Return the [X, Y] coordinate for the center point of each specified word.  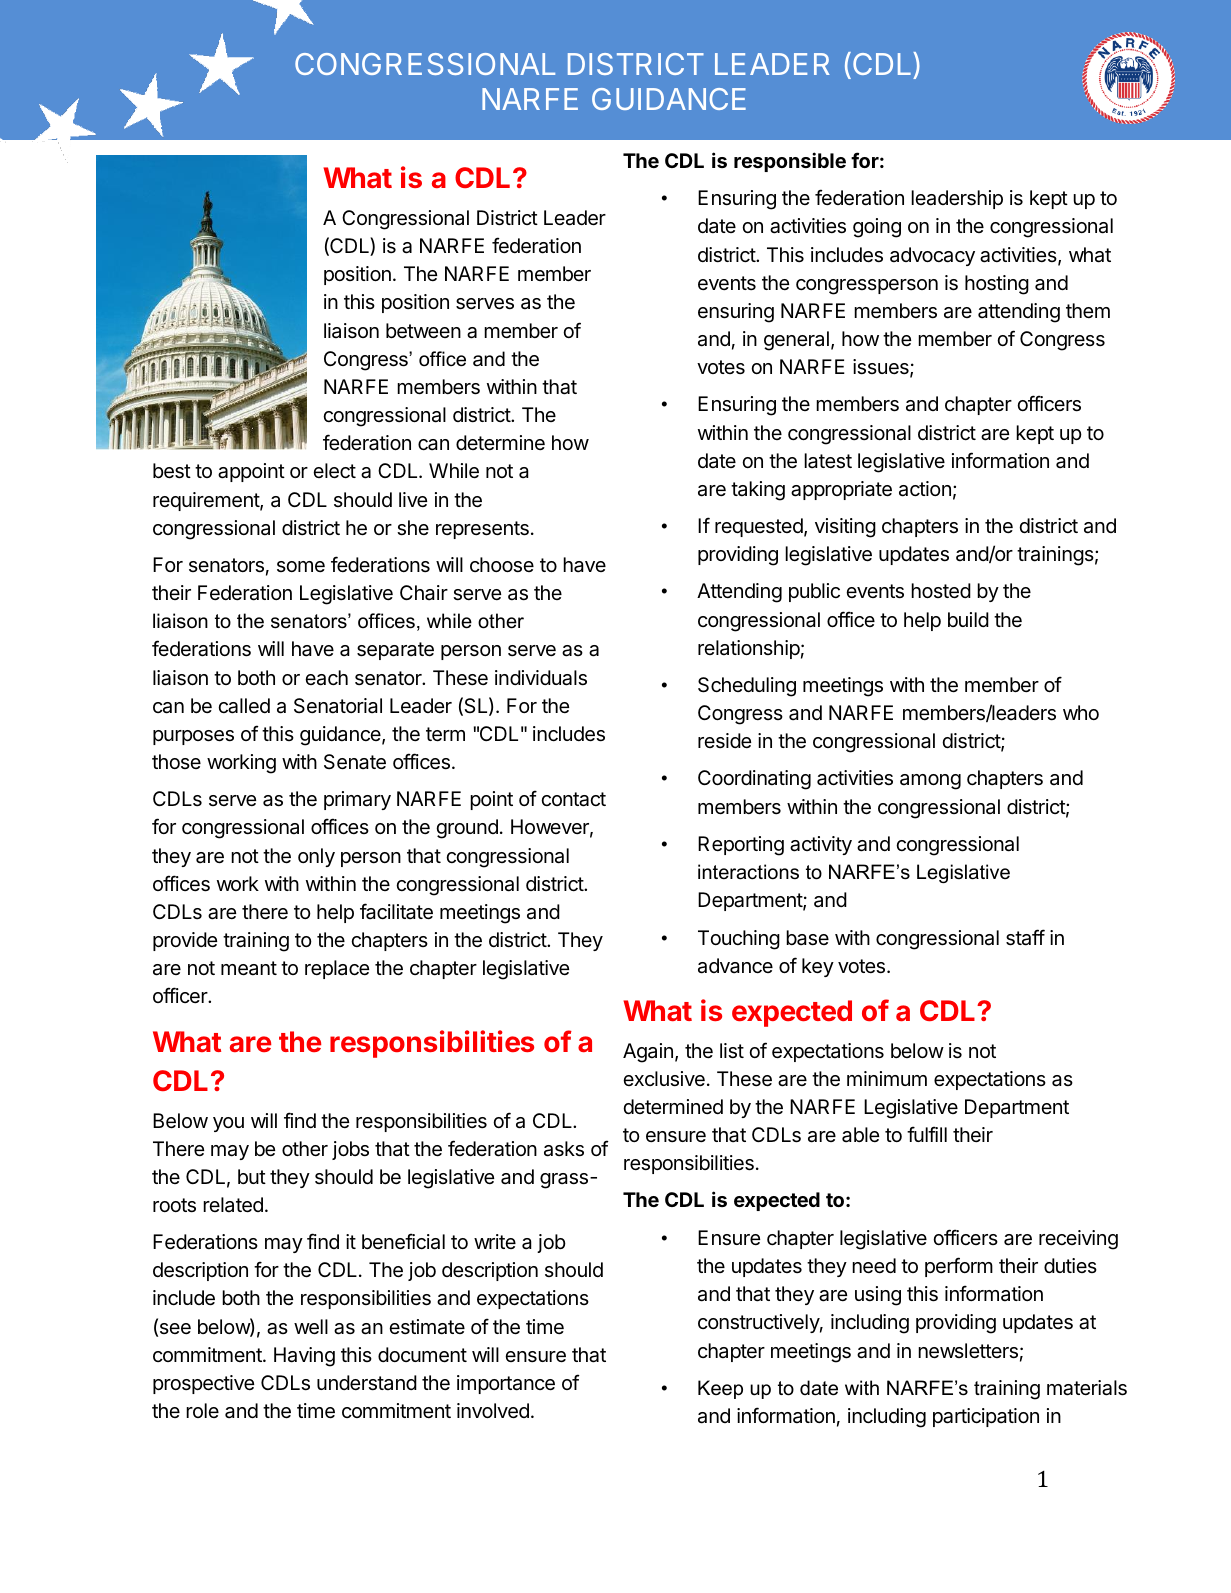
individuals [541, 678]
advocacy [932, 256]
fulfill [927, 1134]
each [326, 678]
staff [1025, 937]
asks [564, 1149]
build [968, 619]
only [316, 857]
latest [828, 461]
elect [334, 471]
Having [304, 1357]
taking [758, 491]
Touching [739, 940]
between [423, 331]
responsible [790, 162]
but [252, 1176]
